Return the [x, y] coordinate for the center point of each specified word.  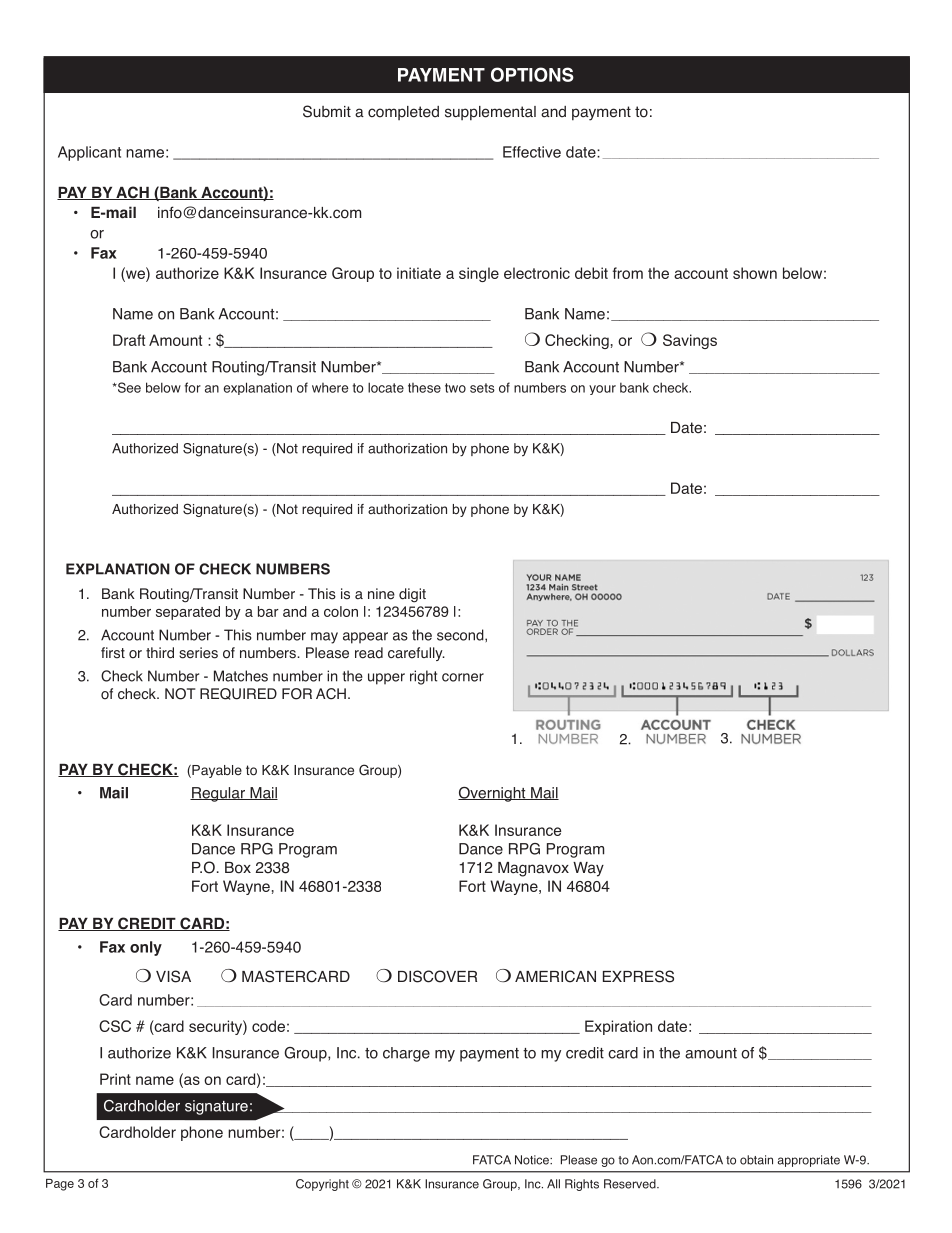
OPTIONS [532, 74]
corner [463, 677]
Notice [533, 1160]
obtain [756, 1160]
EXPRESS [638, 976]
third [160, 653]
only [146, 948]
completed [403, 113]
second [461, 635]
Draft [129, 340]
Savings [690, 341]
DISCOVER [437, 976]
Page [60, 1185]
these [424, 388]
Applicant [89, 153]
